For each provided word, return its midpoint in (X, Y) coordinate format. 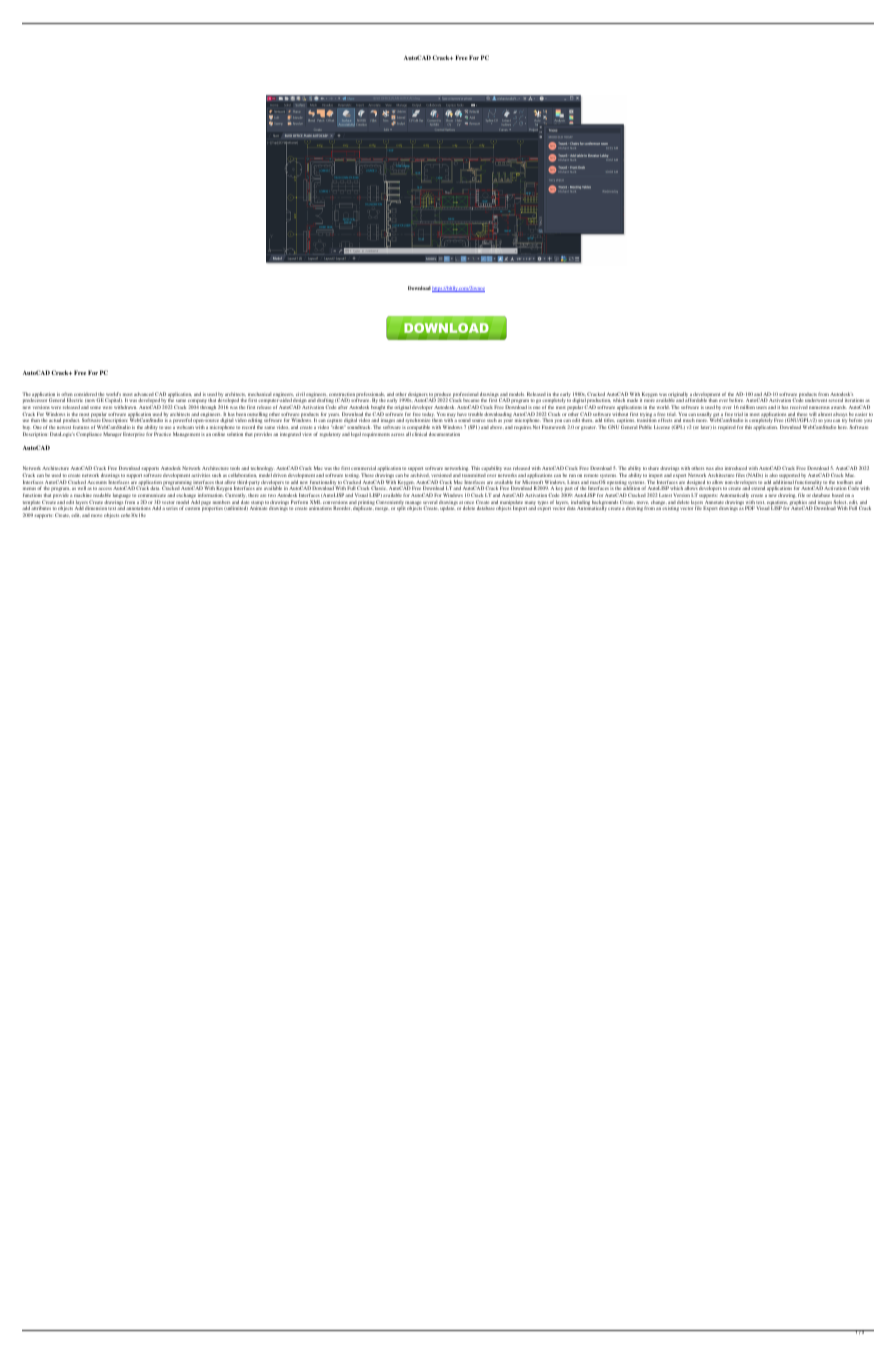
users (761, 407)
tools (235, 468)
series (172, 508)
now (91, 400)
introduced (736, 468)
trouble (475, 414)
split (401, 508)
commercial (364, 468)
